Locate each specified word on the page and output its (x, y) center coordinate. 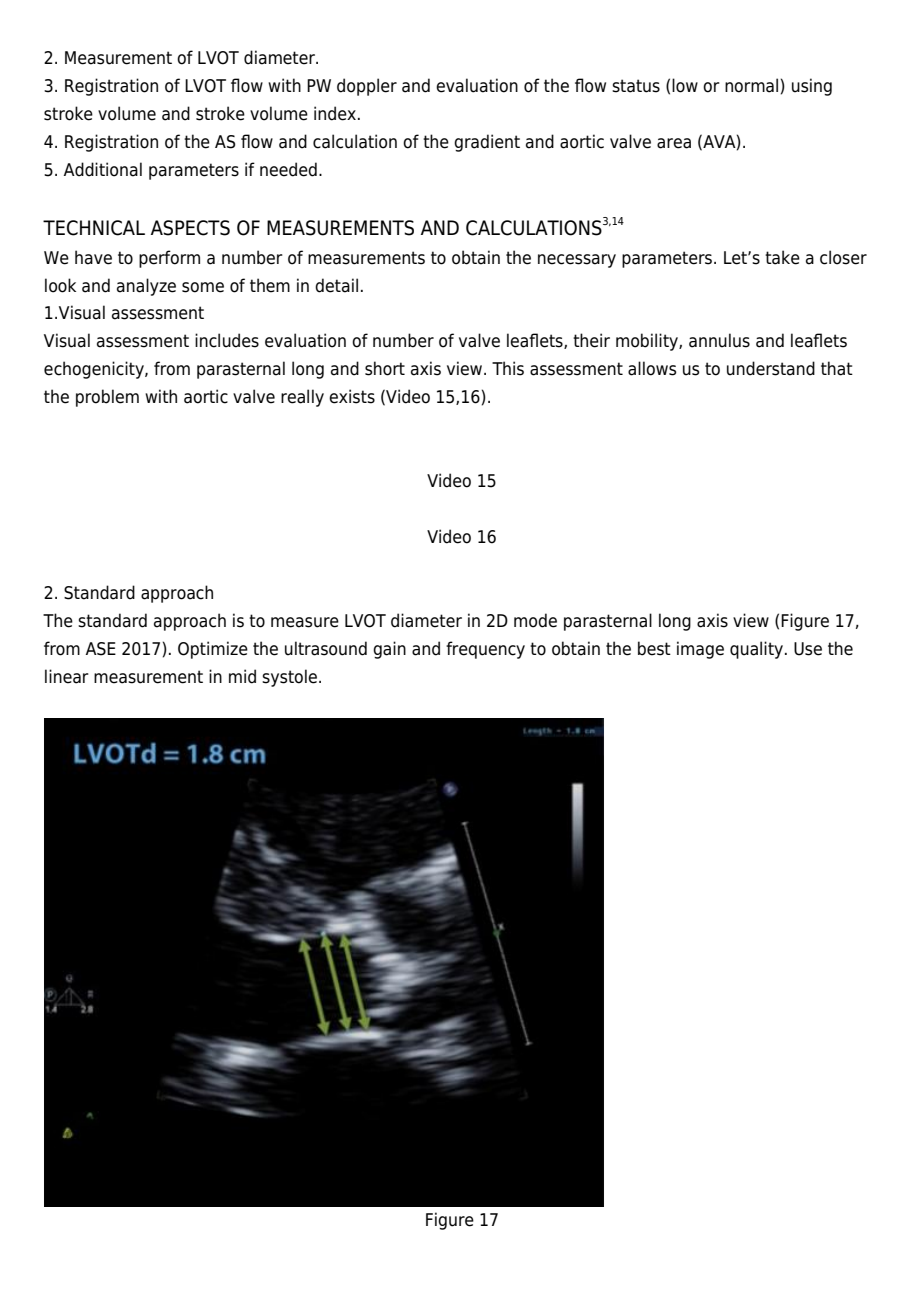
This (508, 368)
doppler (367, 87)
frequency (485, 650)
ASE (101, 649)
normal (751, 85)
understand (771, 368)
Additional (103, 169)
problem (107, 398)
